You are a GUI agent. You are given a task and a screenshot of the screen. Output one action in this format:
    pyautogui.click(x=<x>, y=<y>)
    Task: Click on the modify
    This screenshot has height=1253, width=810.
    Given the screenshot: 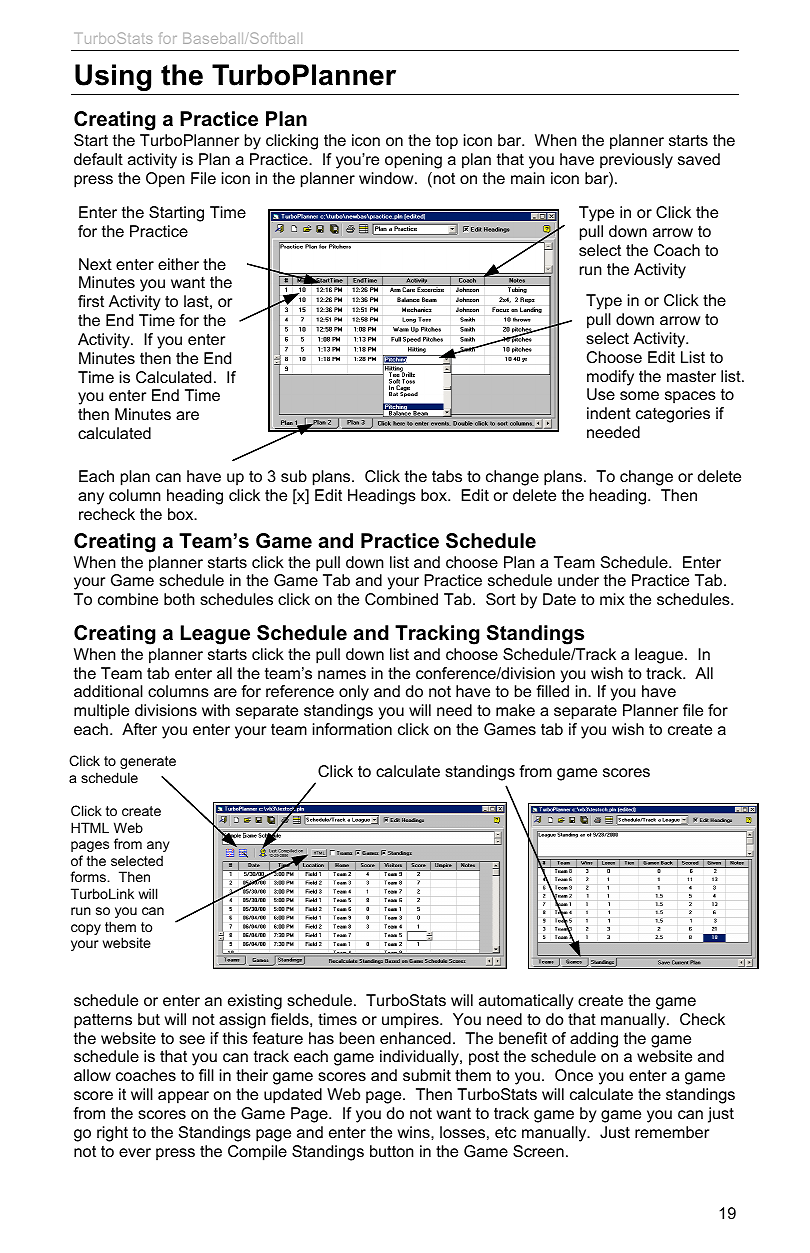 What is the action you would take?
    pyautogui.click(x=610, y=378)
